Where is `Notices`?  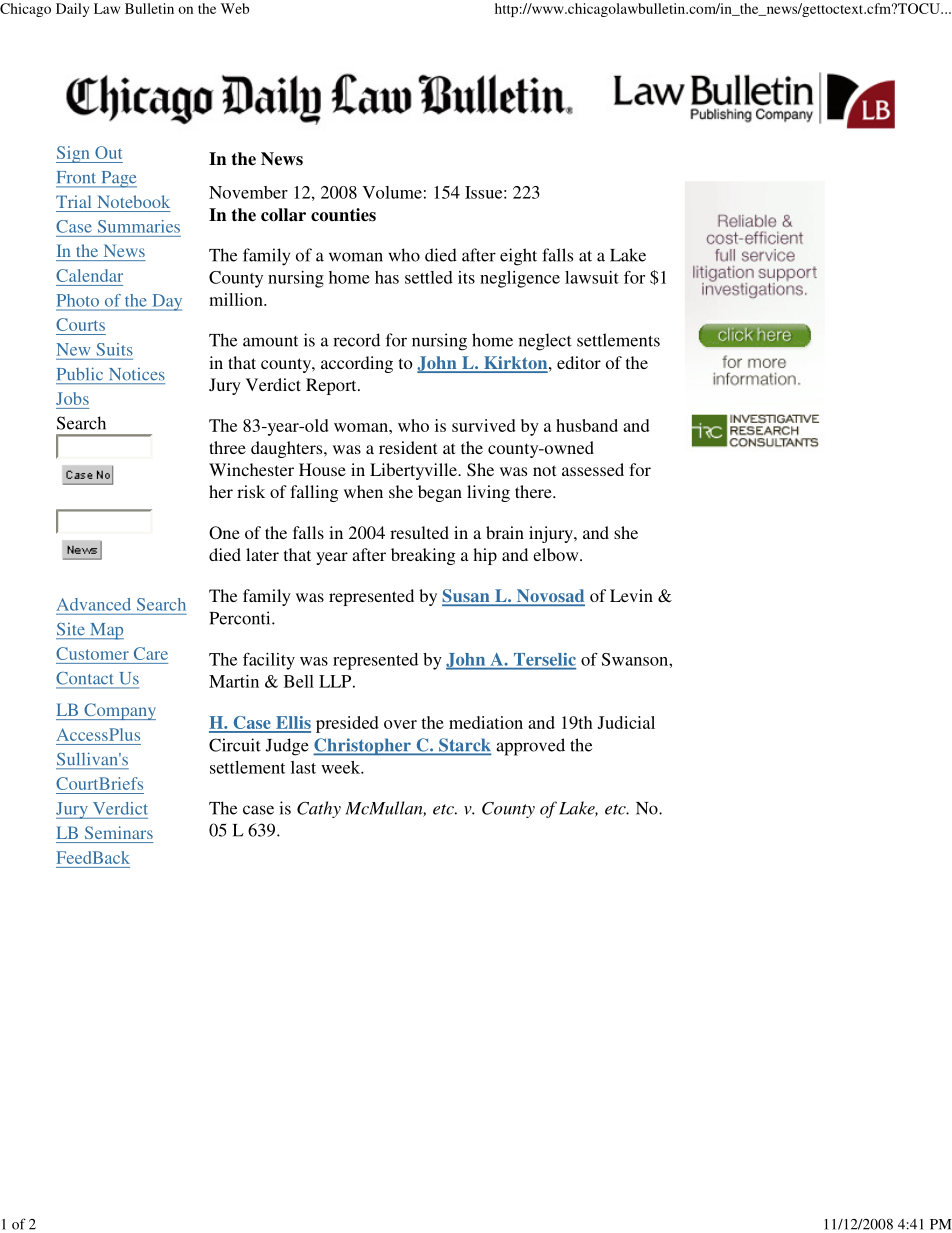 Notices is located at coordinates (137, 374).
